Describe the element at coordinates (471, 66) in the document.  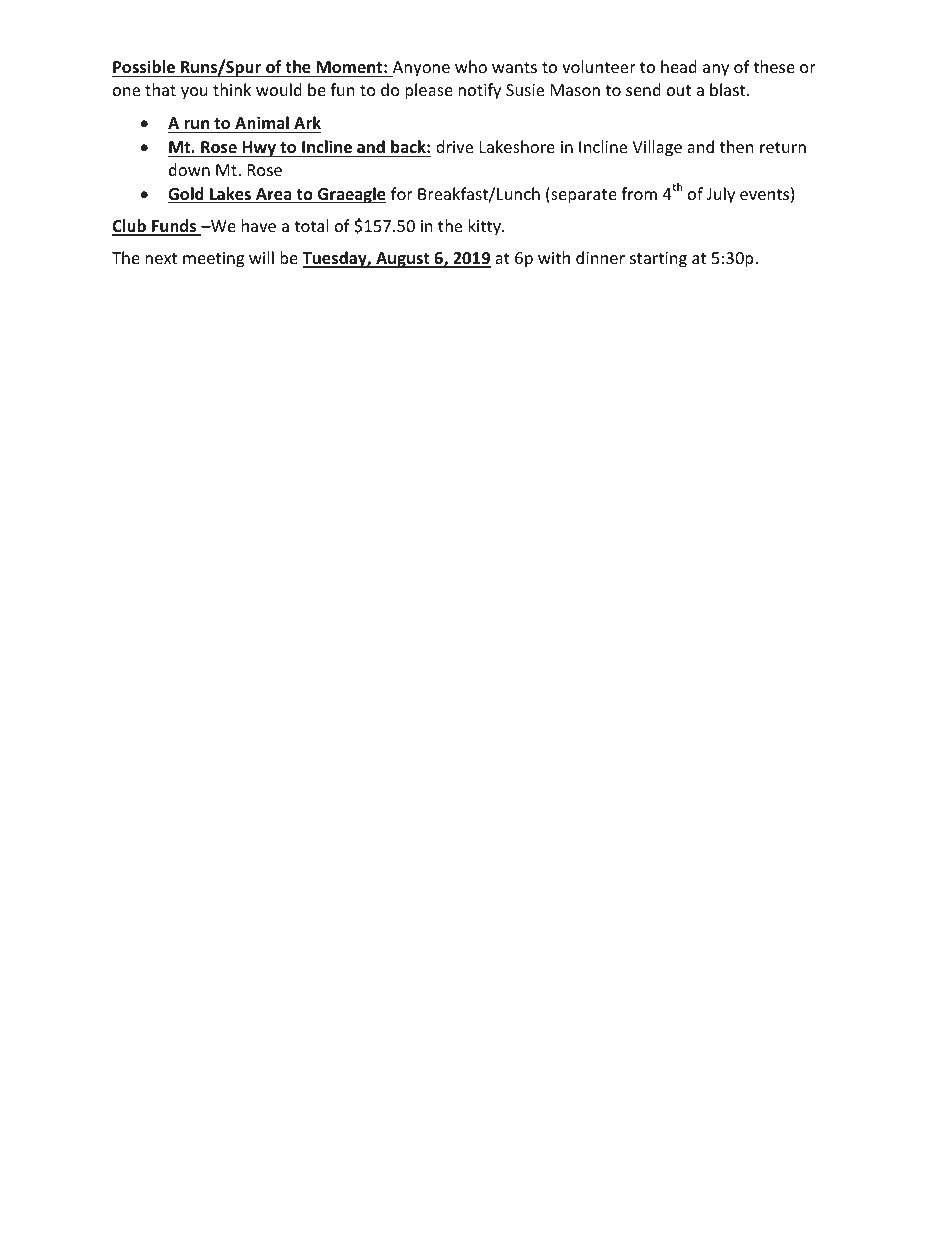
I see `who` at that location.
